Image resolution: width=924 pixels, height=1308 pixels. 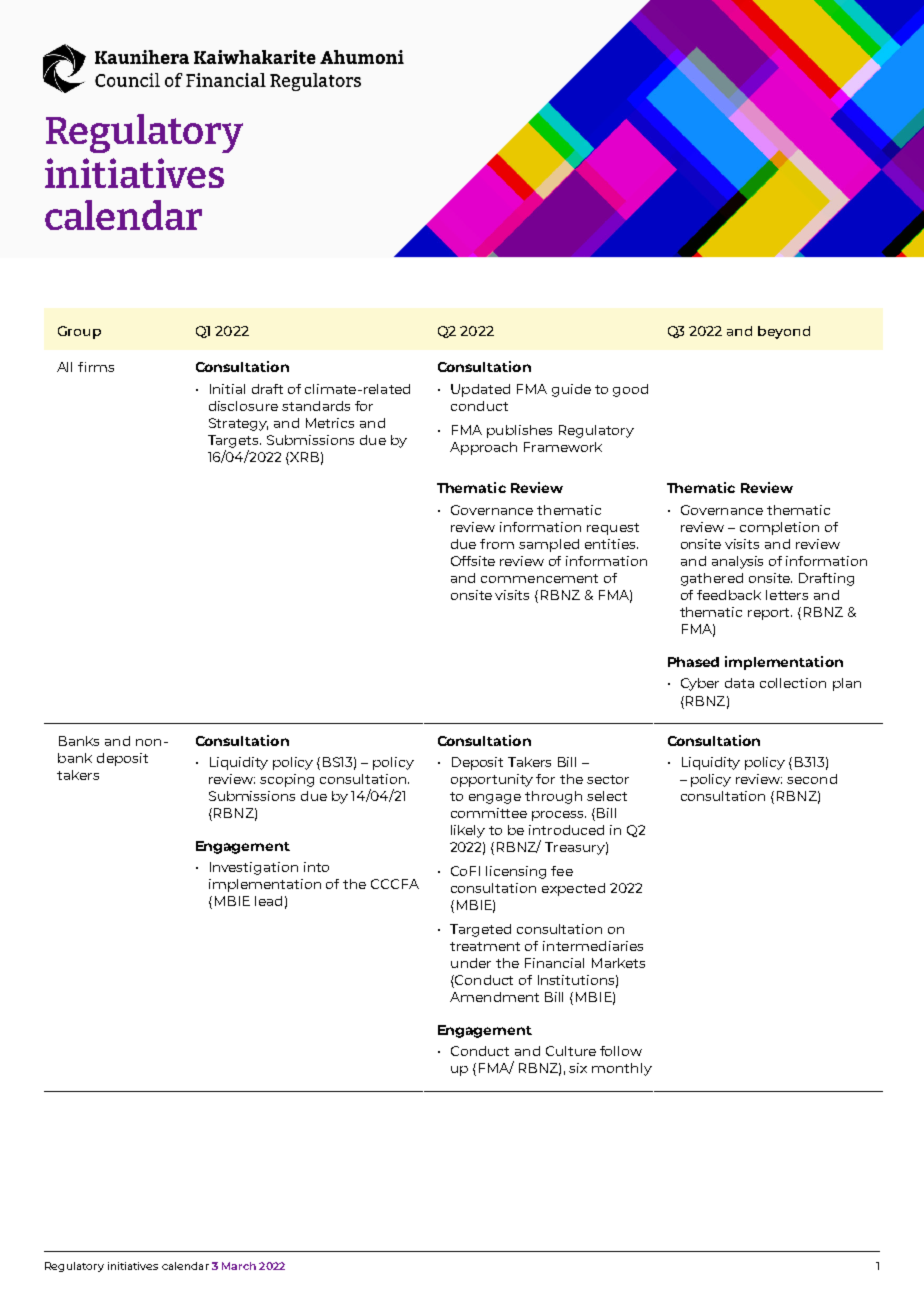 What do you see at coordinates (812, 779) in the screenshot?
I see `second` at bounding box center [812, 779].
